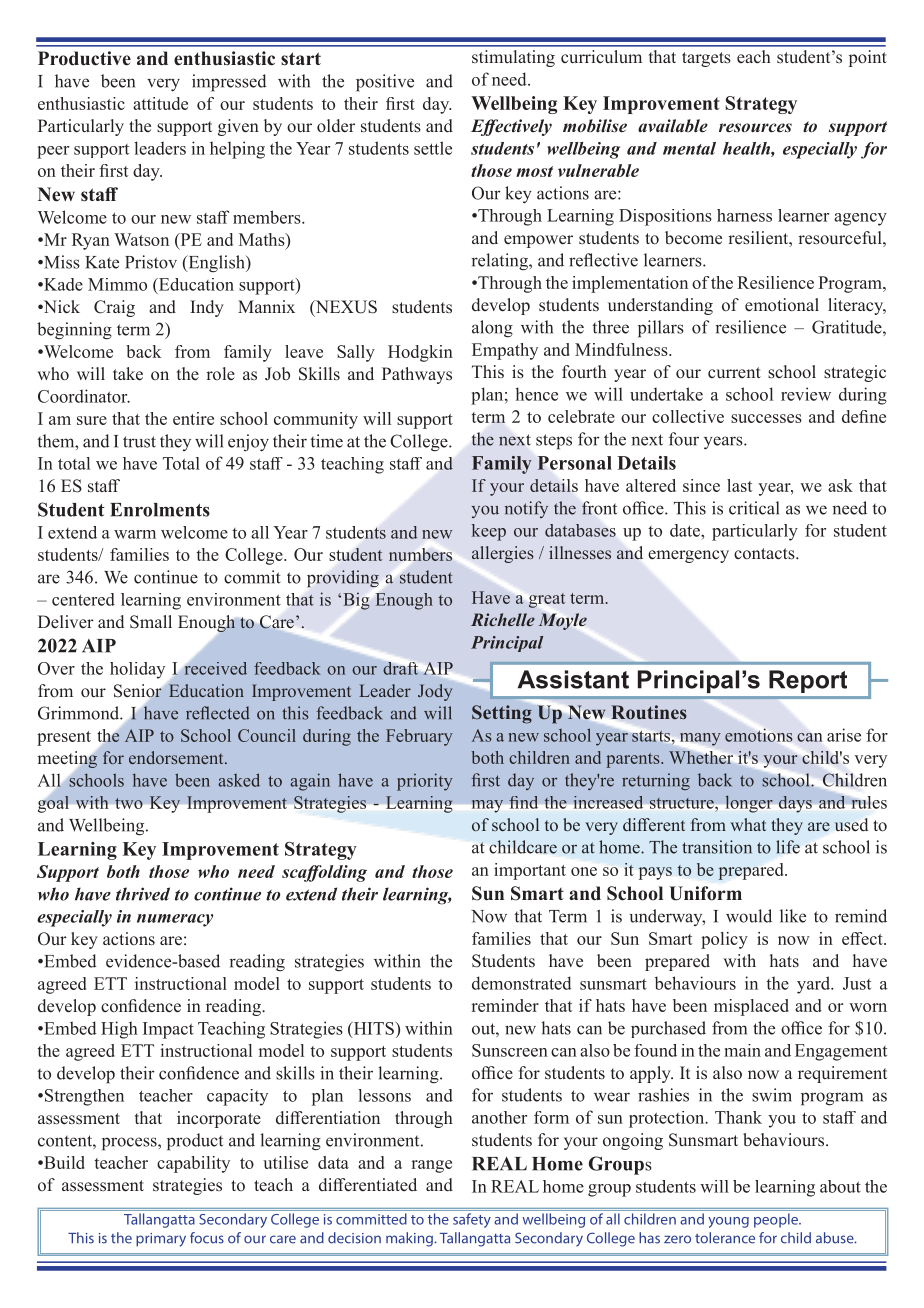 This page has width=924, height=1308. What do you see at coordinates (522, 983) in the page?
I see `demonstrated` at bounding box center [522, 983].
